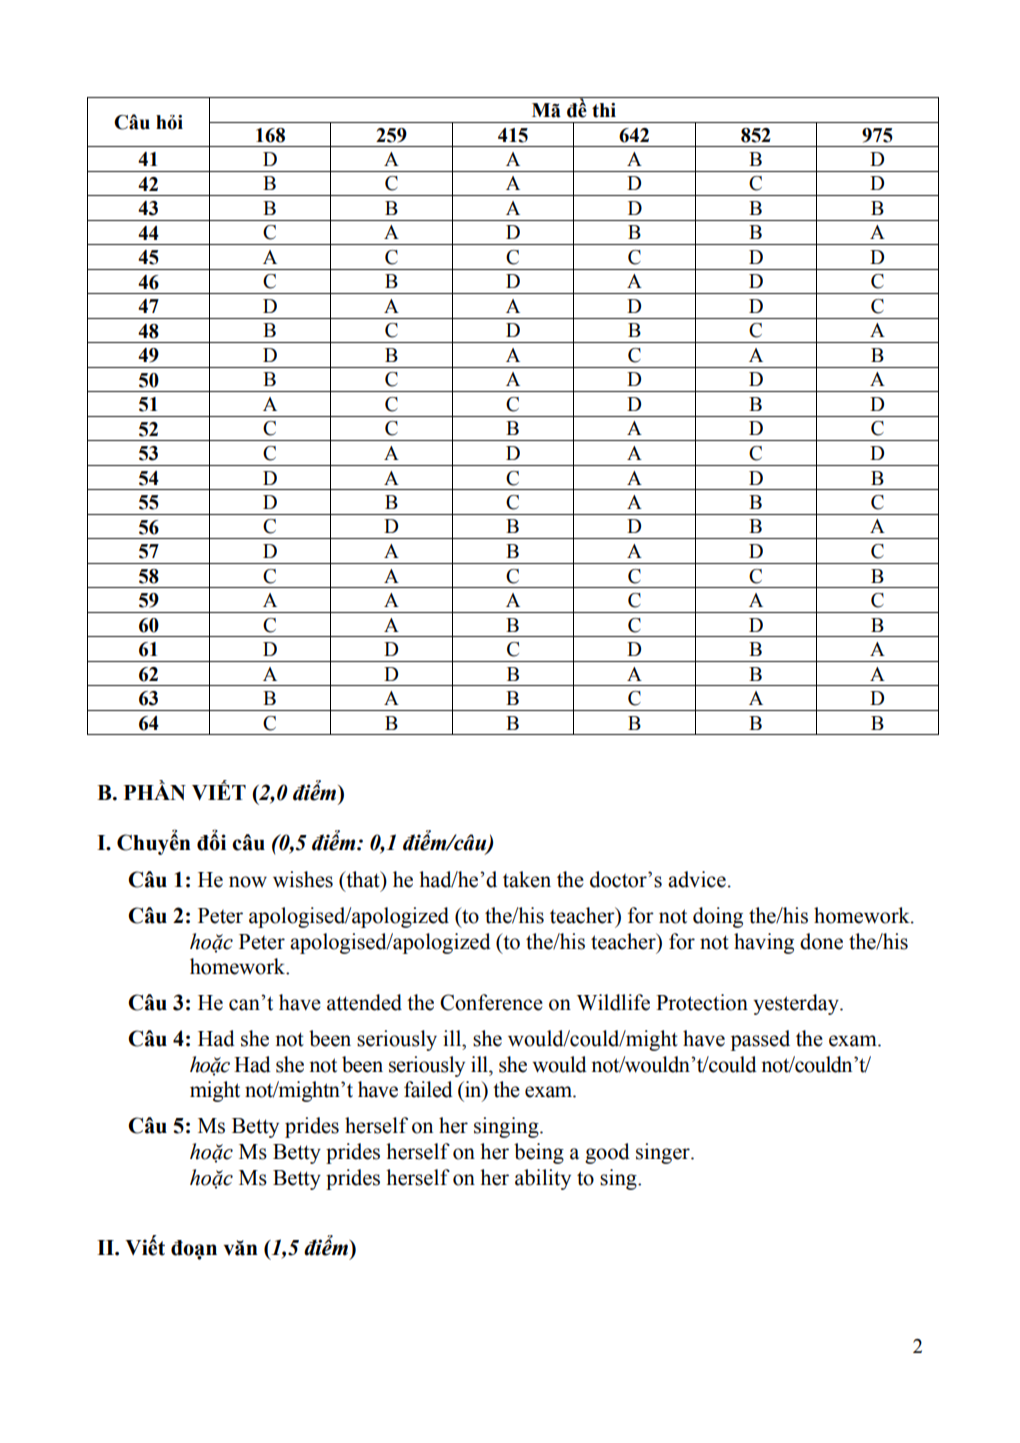 Image resolution: width=1020 pixels, height=1443 pixels. Describe the element at coordinates (303, 879) in the page. I see `wishes` at that location.
